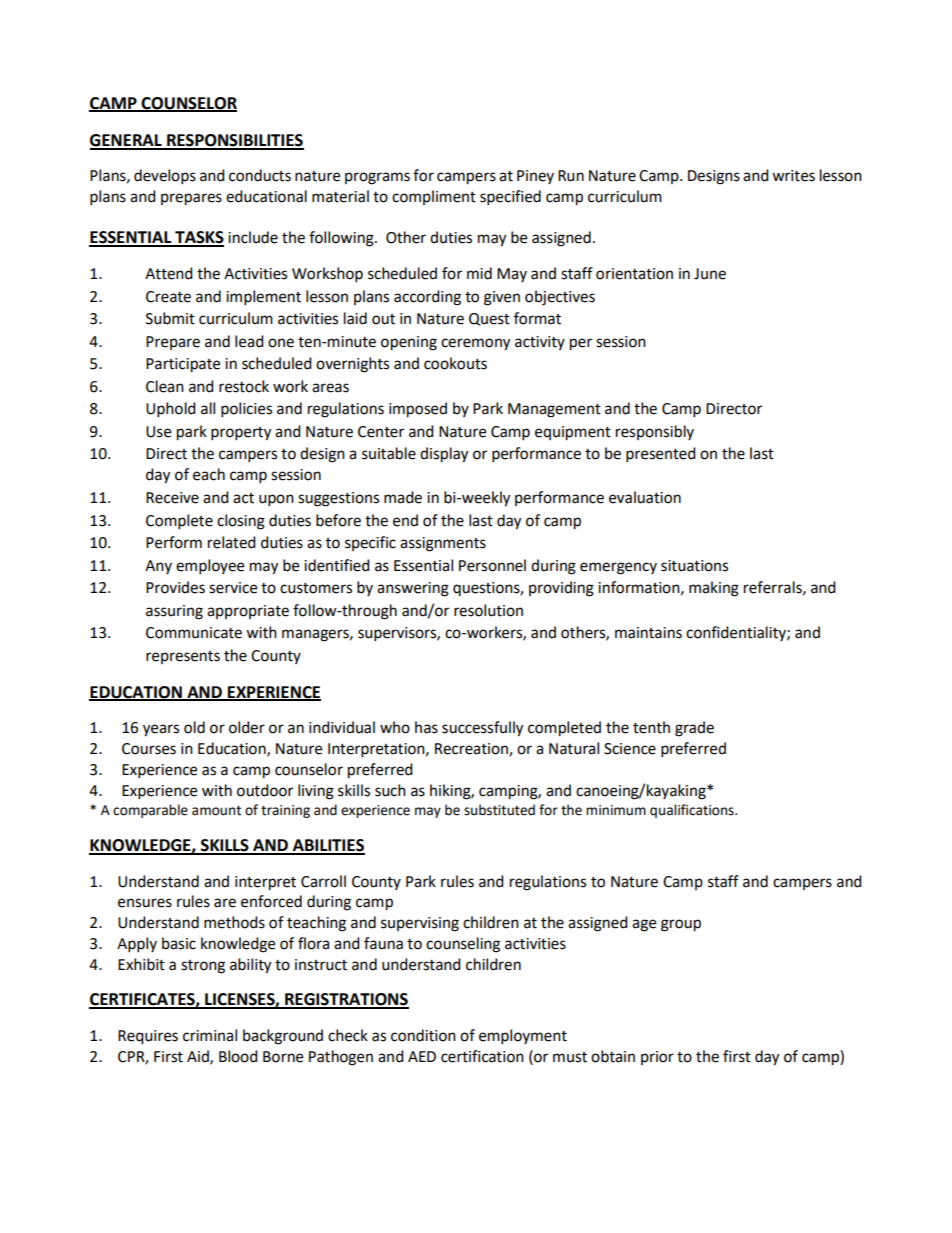  What do you see at coordinates (233, 588) in the document?
I see `service` at bounding box center [233, 588].
